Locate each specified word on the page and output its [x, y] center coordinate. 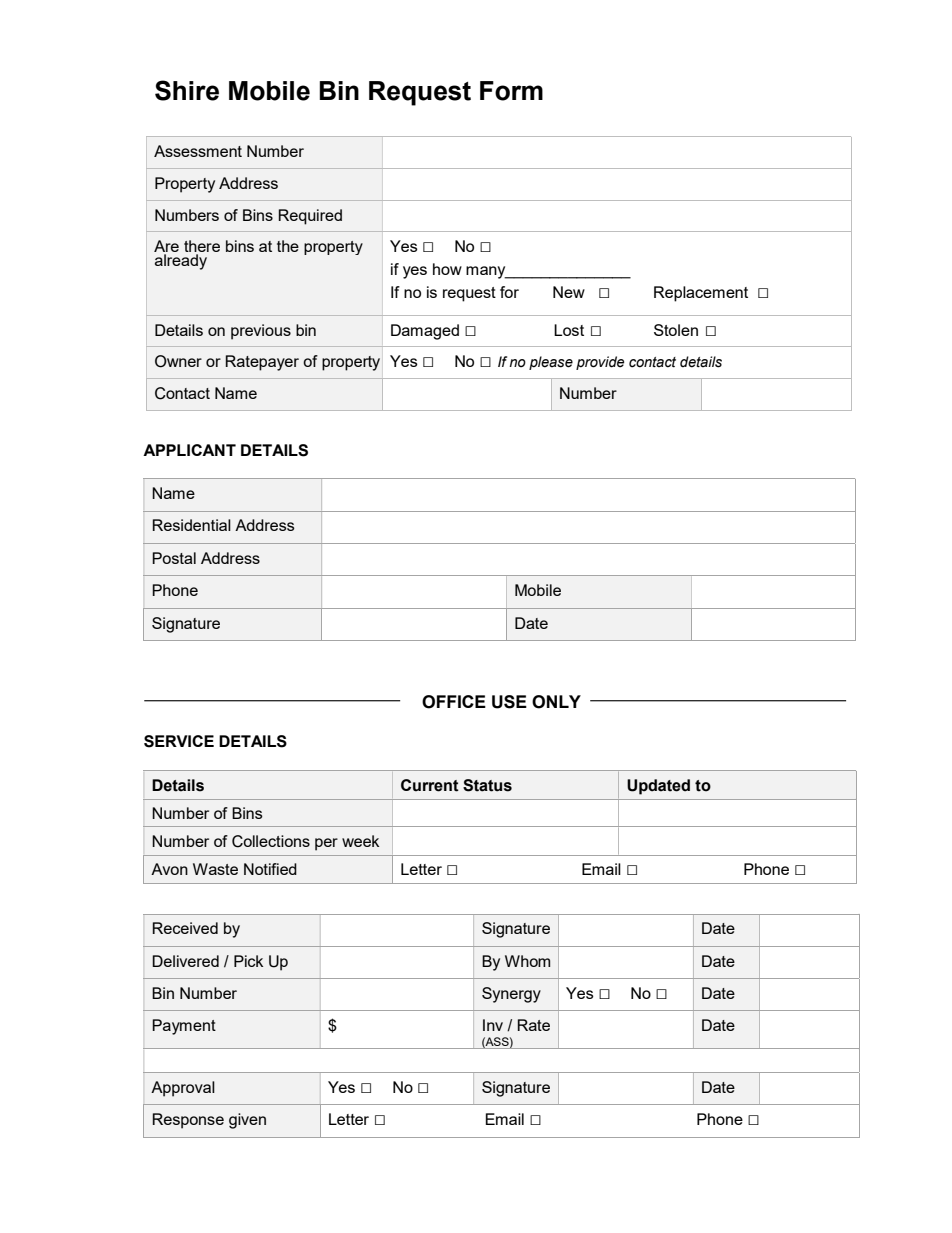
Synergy [511, 995]
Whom [527, 961]
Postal [174, 558]
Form [511, 91]
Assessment [198, 151]
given [247, 1121]
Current [430, 785]
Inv [493, 1025]
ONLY [556, 702]
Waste [215, 869]
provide [600, 363]
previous [261, 332]
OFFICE [454, 702]
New [569, 292]
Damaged [425, 332]
